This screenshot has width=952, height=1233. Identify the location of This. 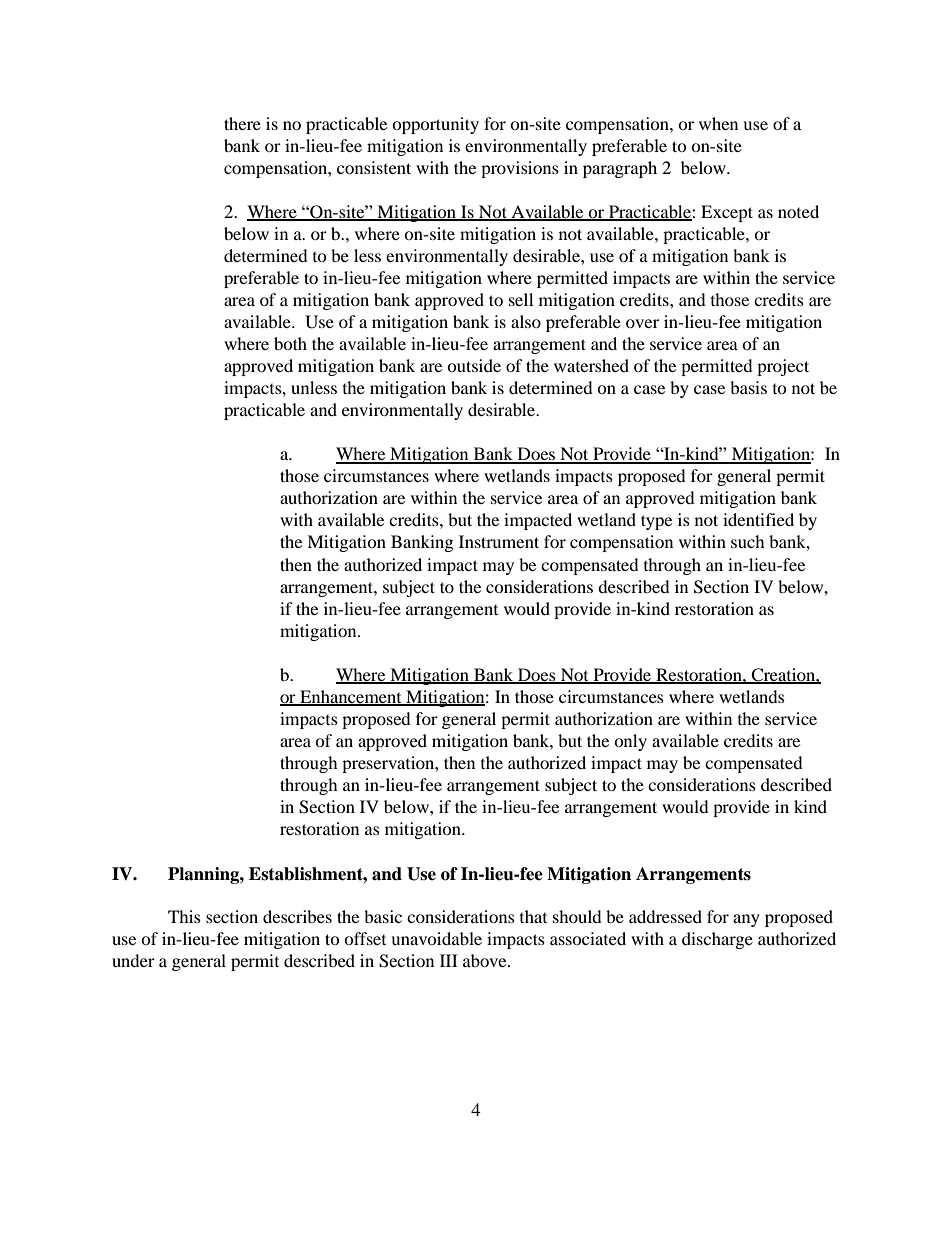
(184, 916).
